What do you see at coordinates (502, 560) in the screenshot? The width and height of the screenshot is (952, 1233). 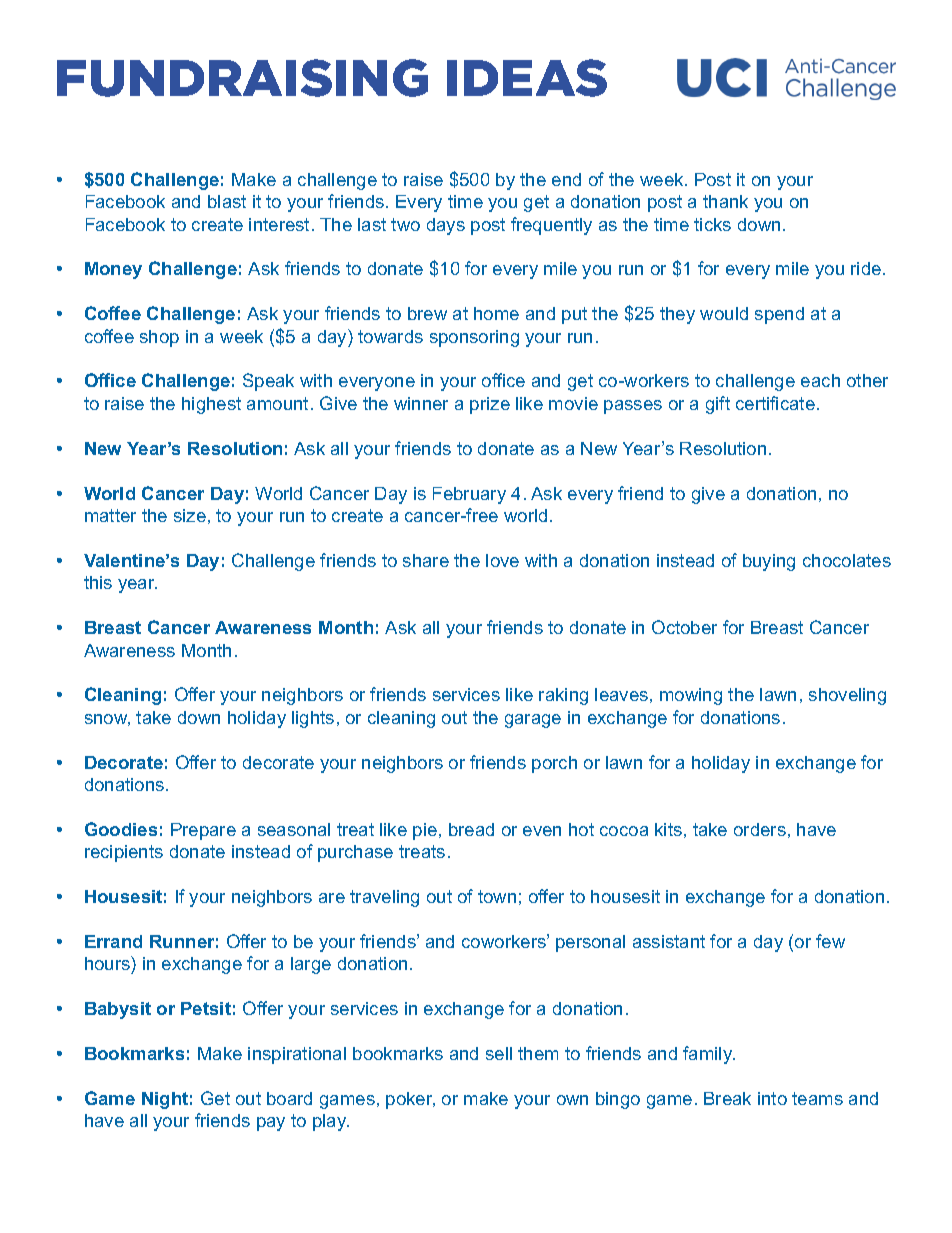 I see `love` at bounding box center [502, 560].
